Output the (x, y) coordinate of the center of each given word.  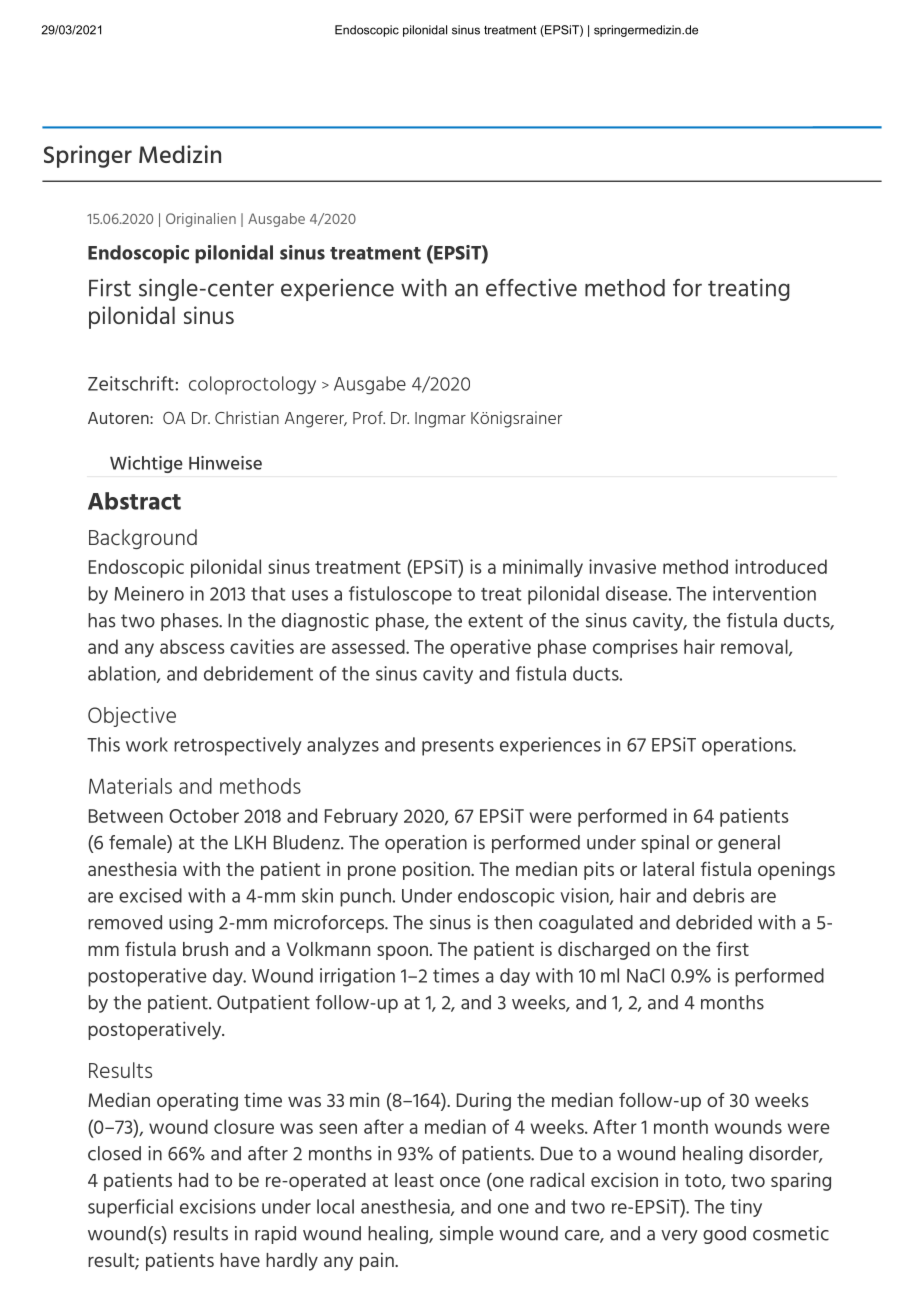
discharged (604, 951)
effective (531, 288)
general (749, 844)
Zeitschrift (132, 383)
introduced (781, 566)
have (240, 1260)
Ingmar (440, 420)
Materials (130, 786)
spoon (402, 952)
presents (458, 747)
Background (143, 539)
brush (205, 949)
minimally (543, 568)
